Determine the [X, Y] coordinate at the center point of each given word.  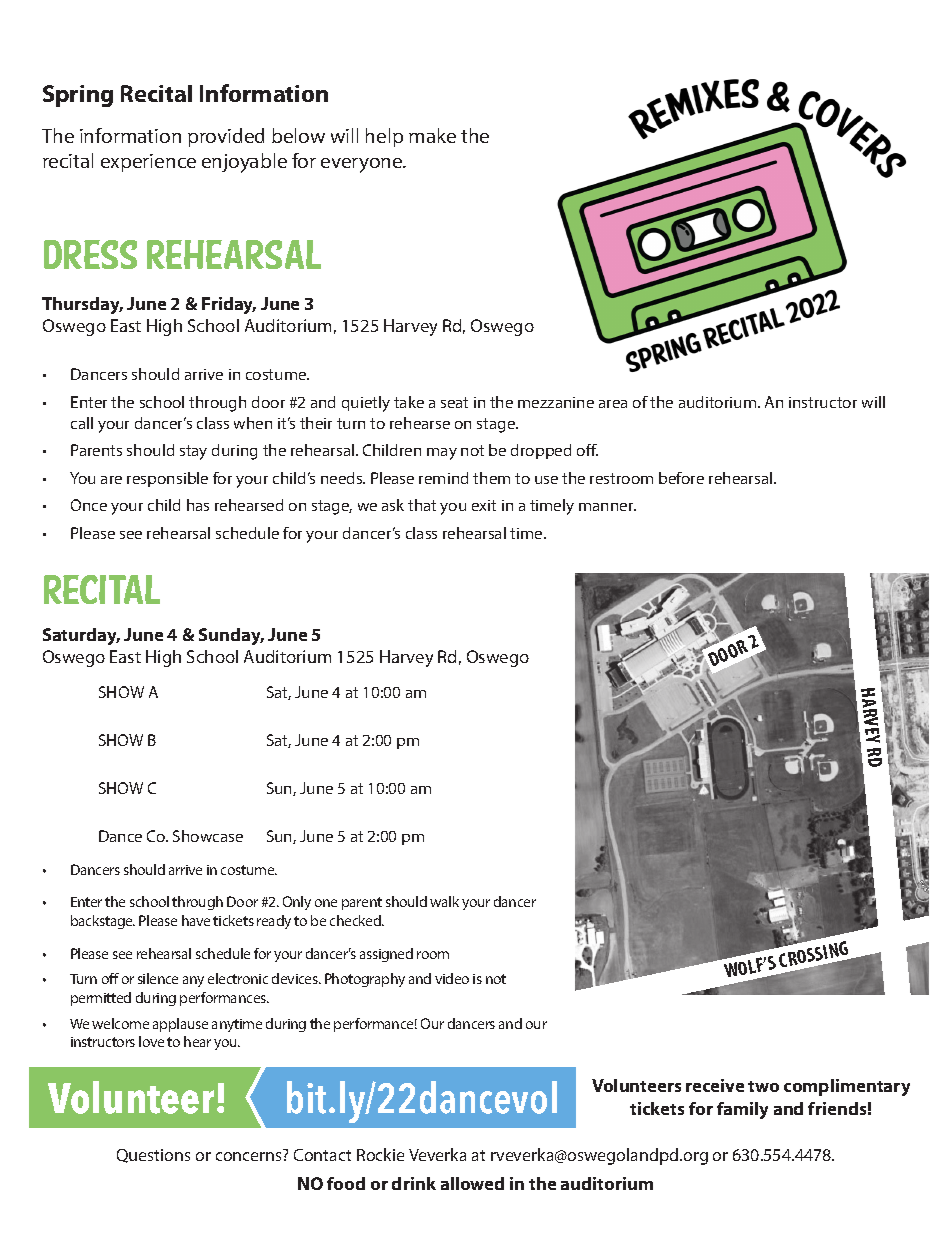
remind [443, 478]
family [742, 1110]
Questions [153, 1156]
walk [444, 901]
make [432, 135]
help [384, 137]
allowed [472, 1183]
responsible [167, 479]
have [196, 920]
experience [148, 163]
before [681, 478]
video [452, 978]
